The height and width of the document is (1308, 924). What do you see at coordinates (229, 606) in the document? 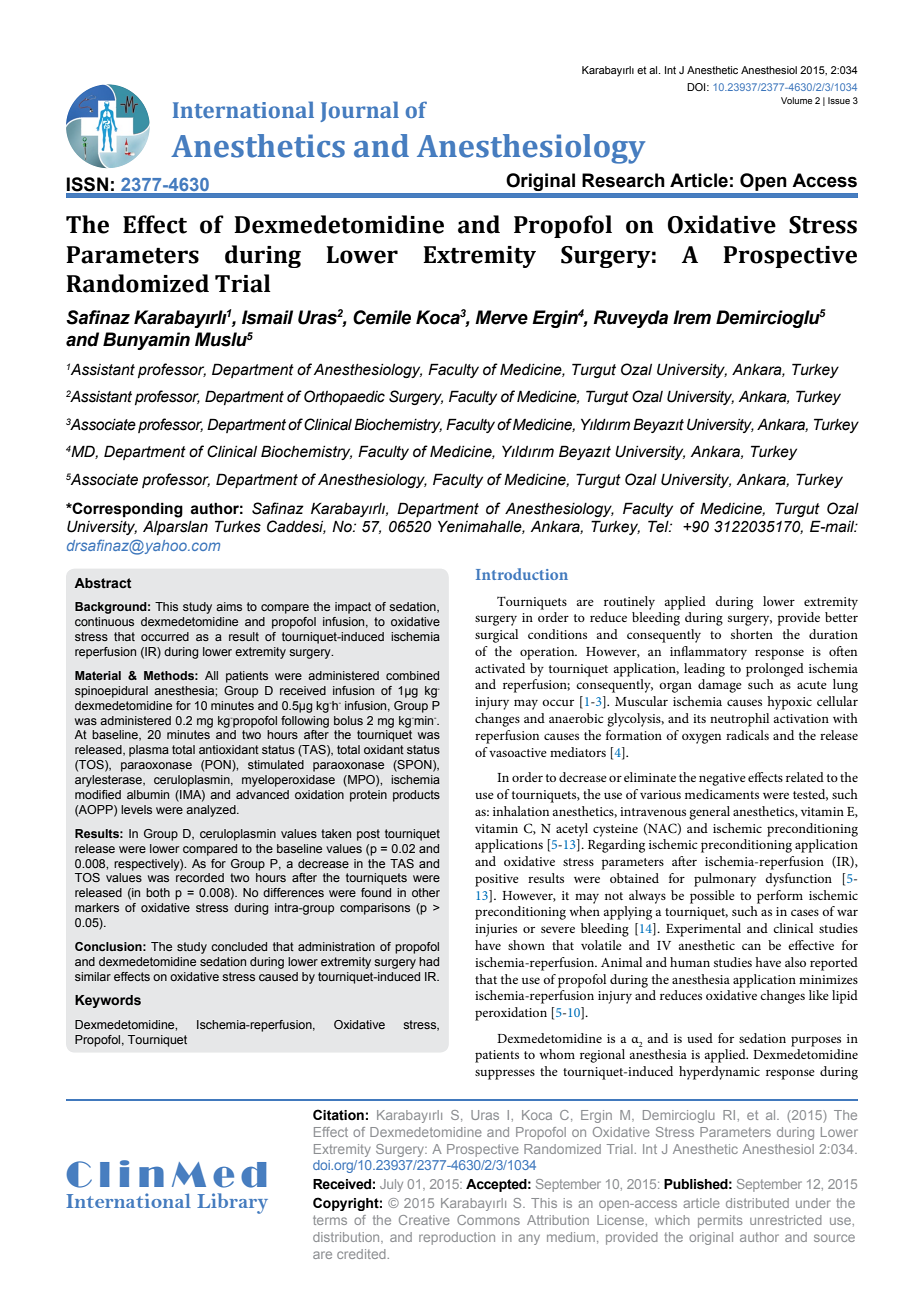
I see `aims` at bounding box center [229, 606].
